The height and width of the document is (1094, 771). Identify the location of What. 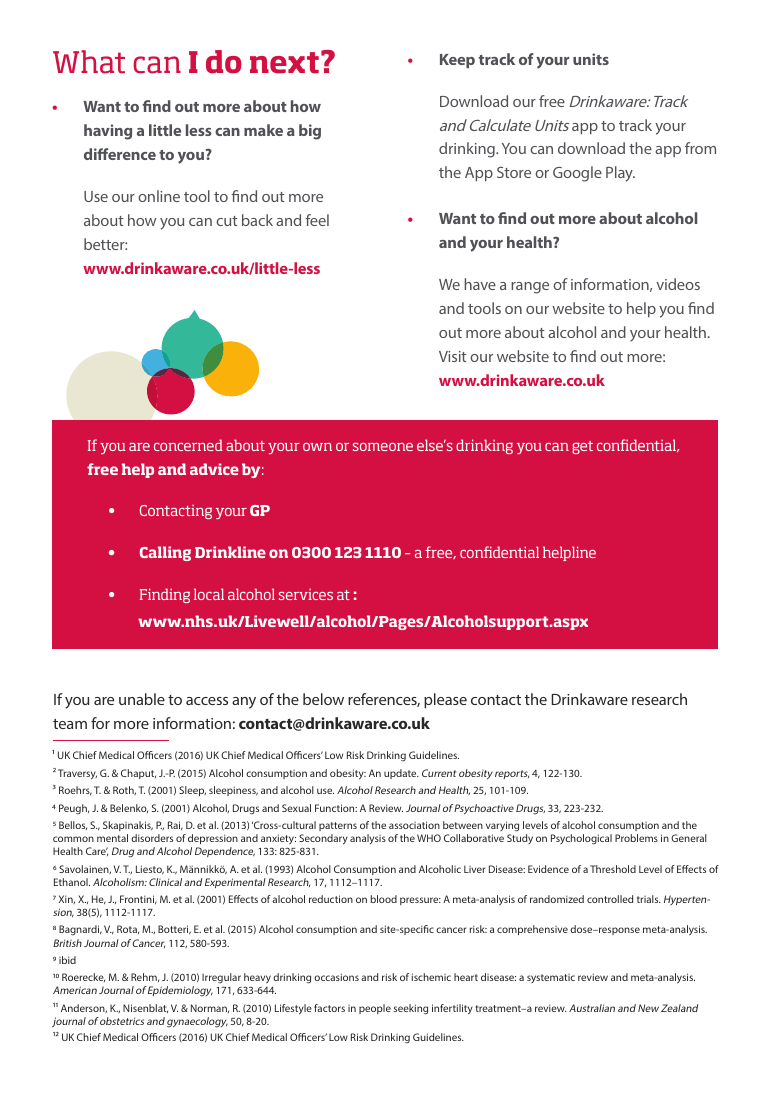
(89, 62).
